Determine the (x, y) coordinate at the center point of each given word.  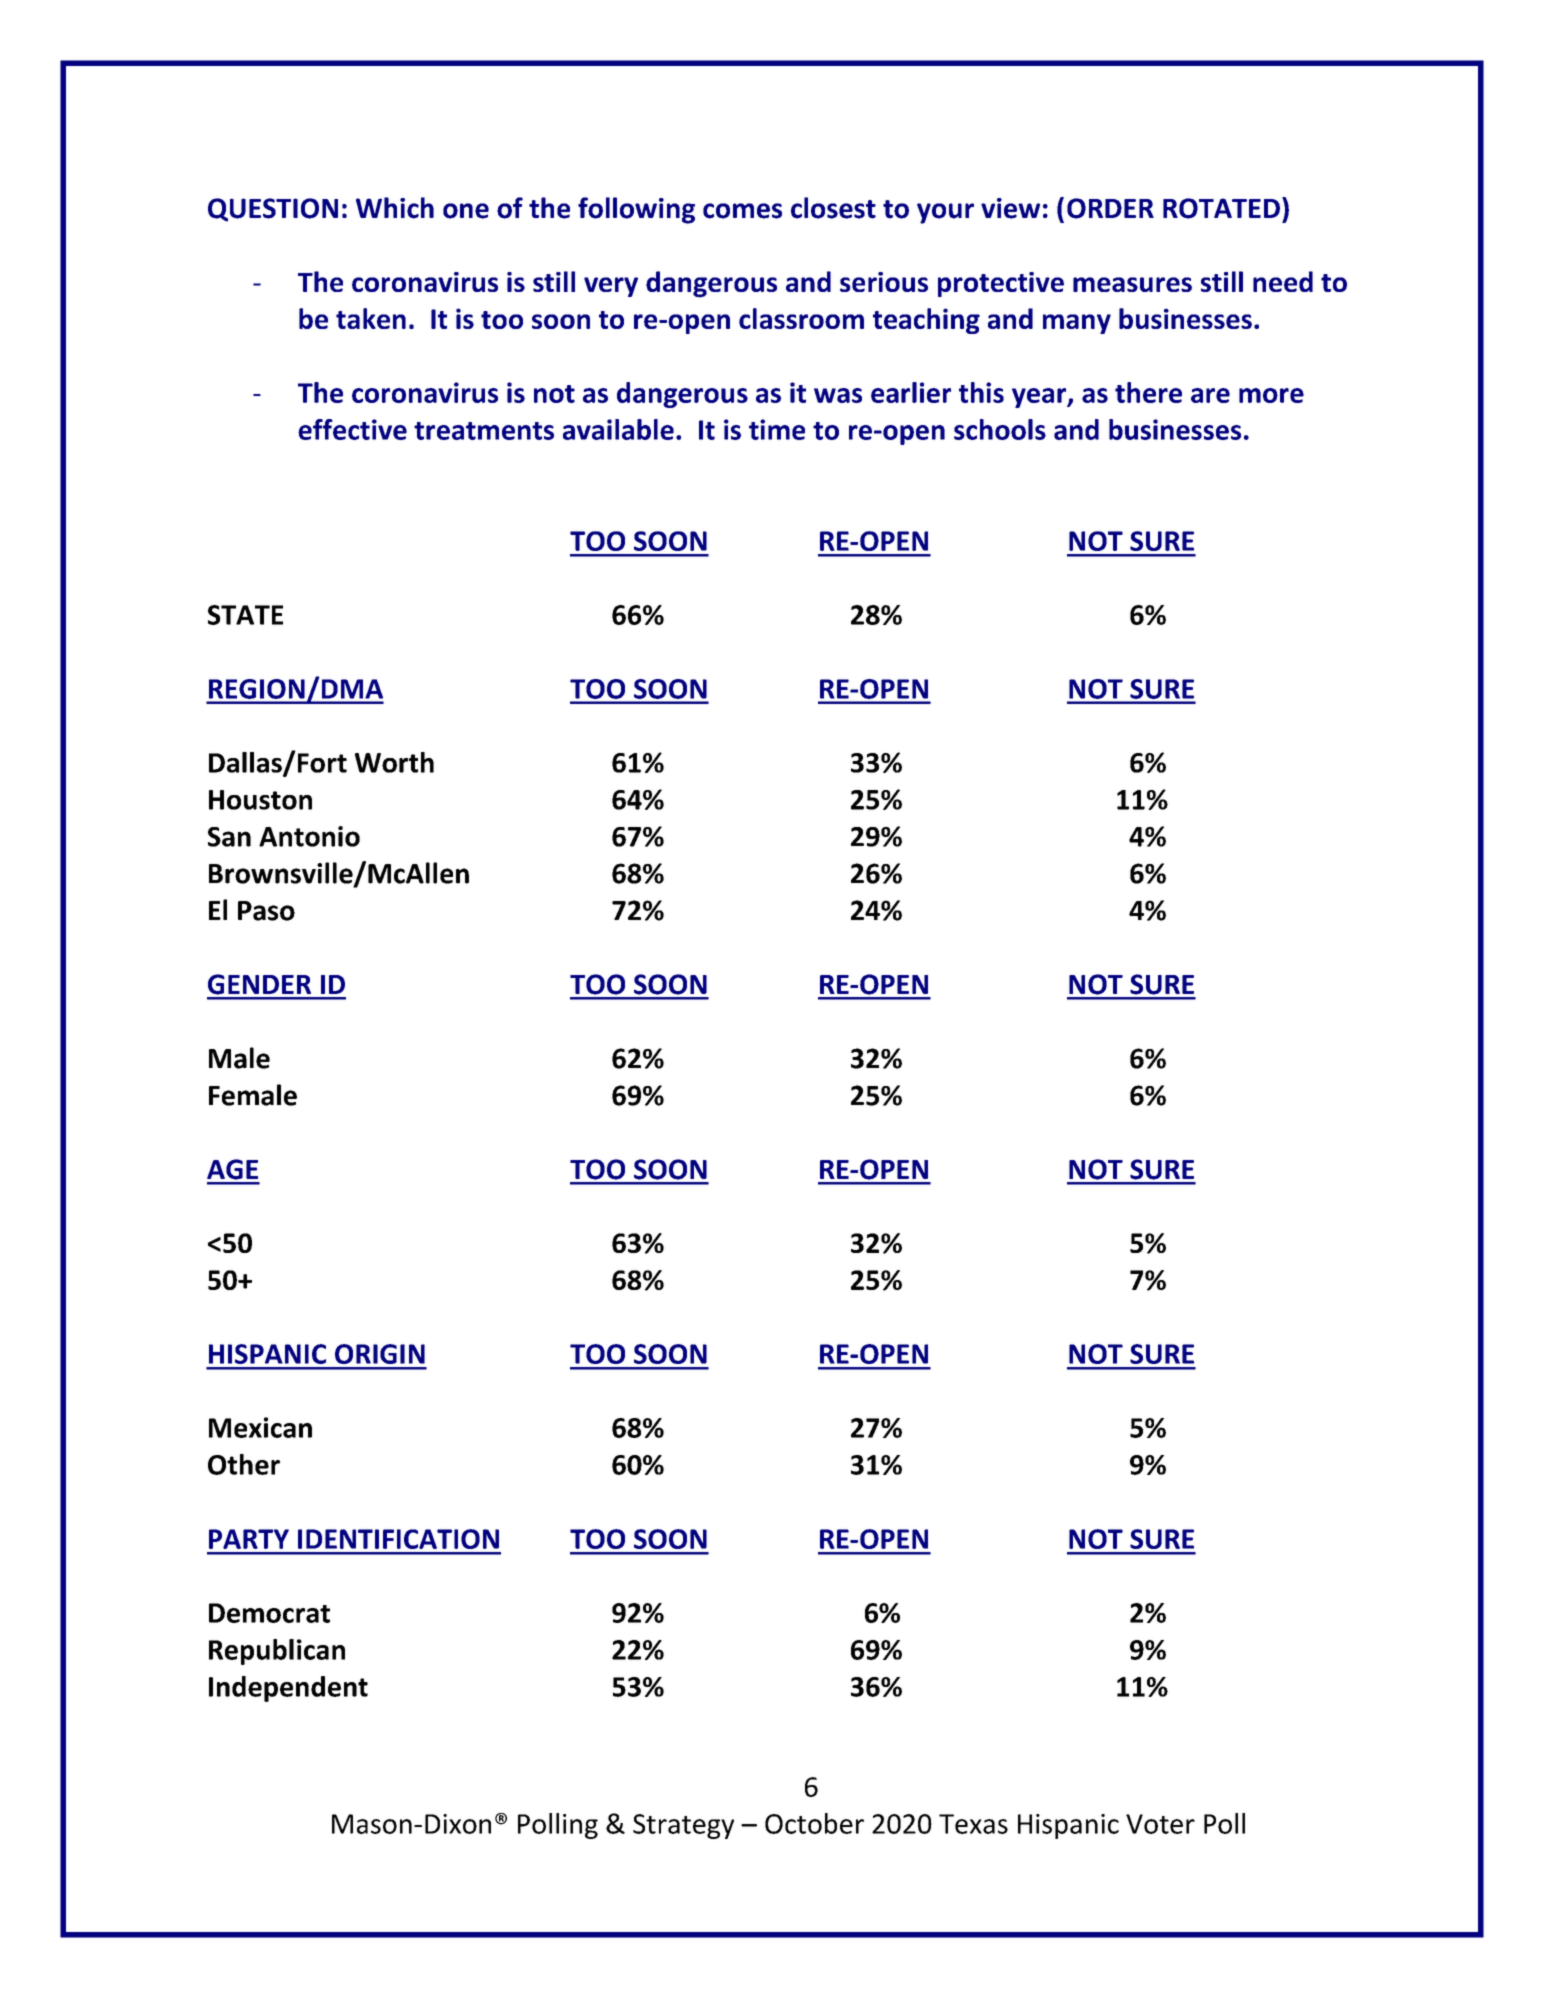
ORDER (1110, 208)
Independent (288, 1689)
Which (395, 208)
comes (742, 211)
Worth (394, 762)
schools (1000, 429)
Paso (266, 911)
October (814, 1823)
